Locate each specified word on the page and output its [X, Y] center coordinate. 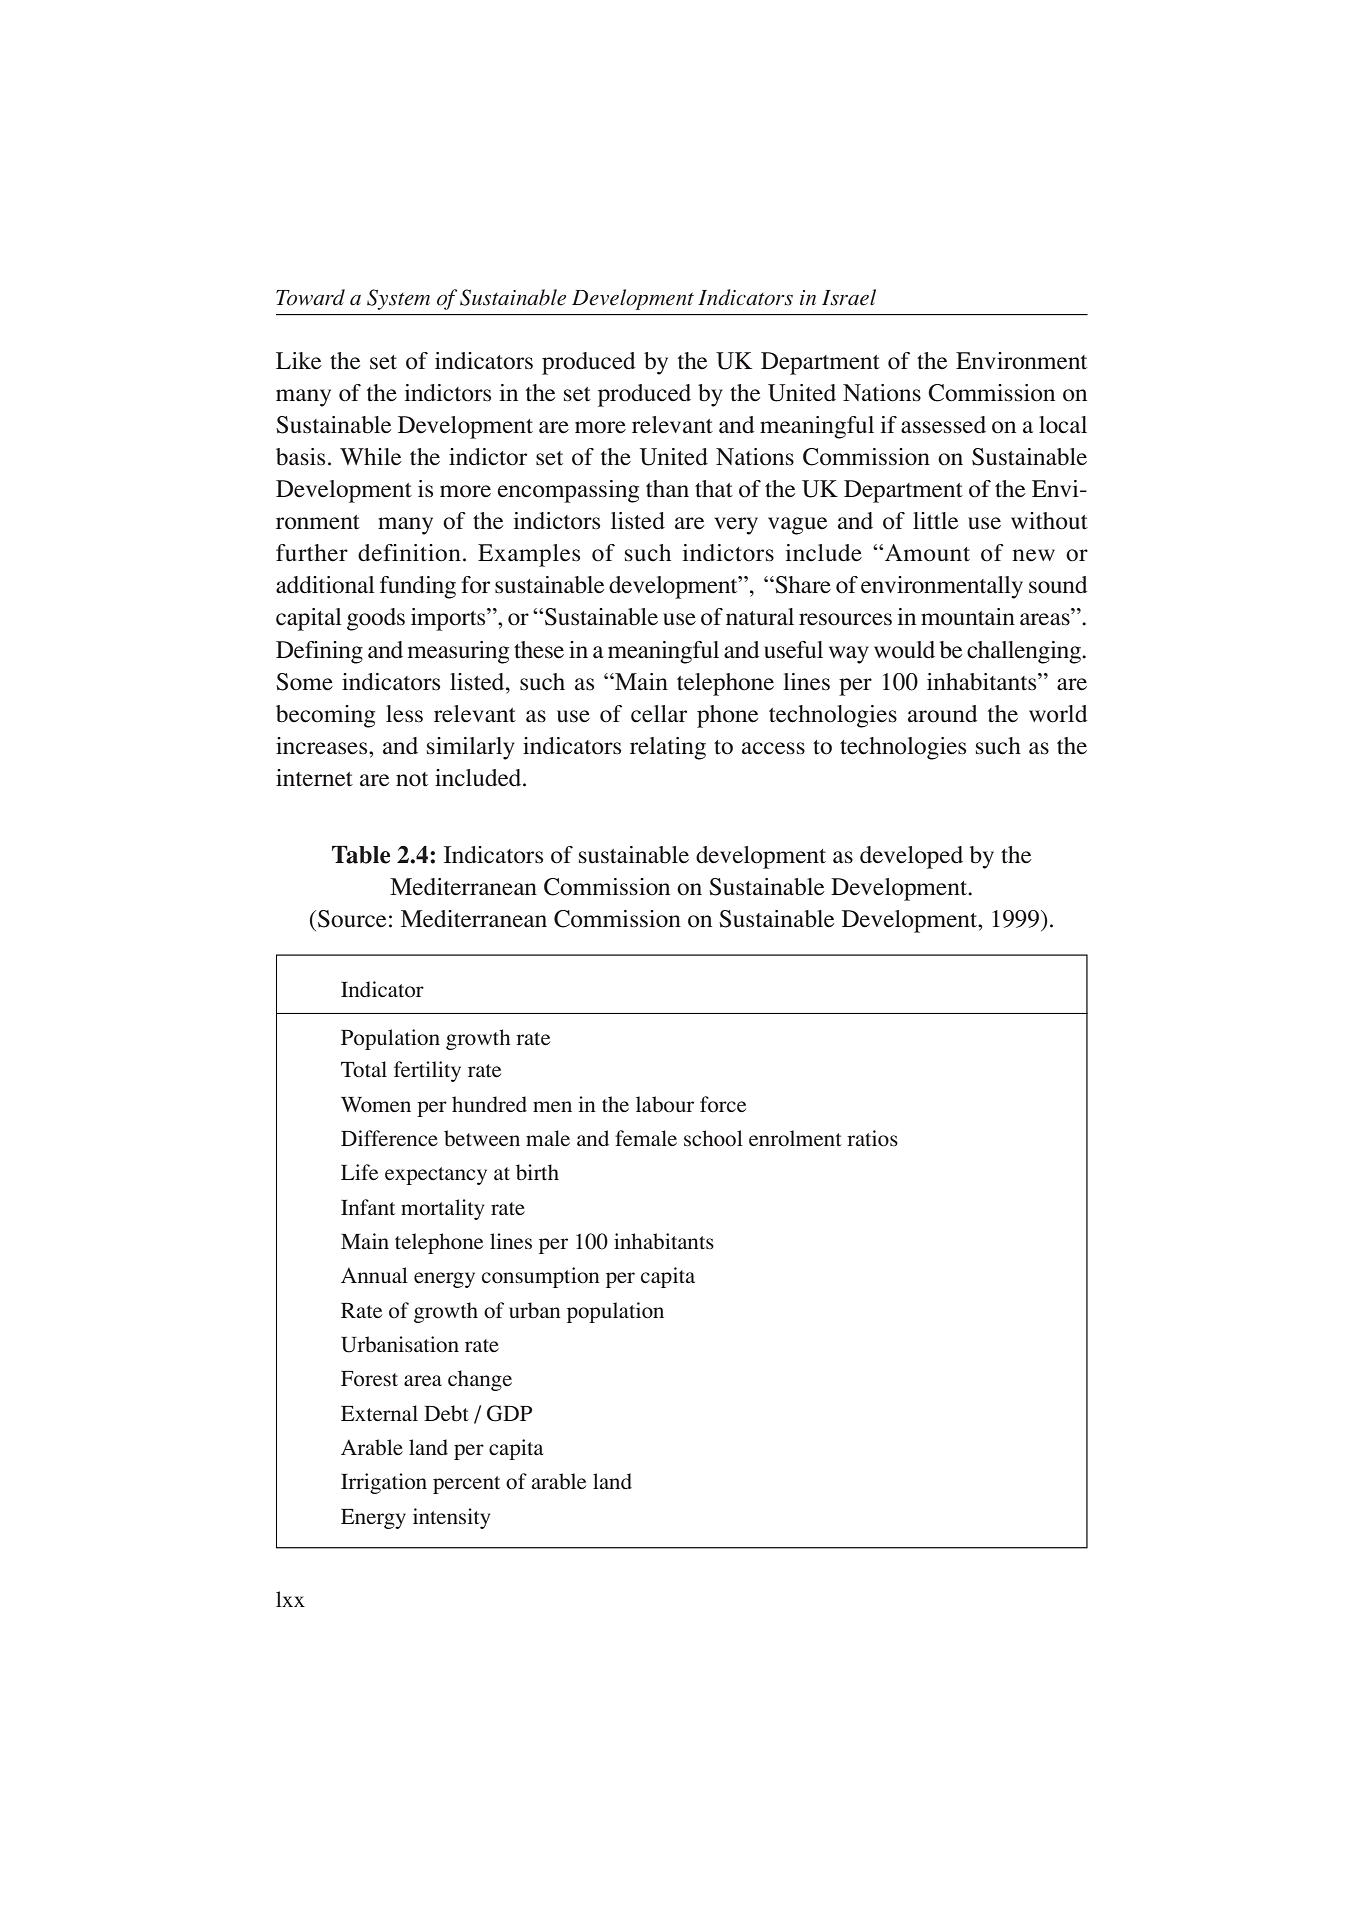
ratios [872, 1138]
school [713, 1138]
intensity [452, 1518]
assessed [943, 425]
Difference [389, 1138]
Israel [849, 297]
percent [466, 1485]
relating [668, 748]
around [942, 714]
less [404, 714]
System [398, 299]
